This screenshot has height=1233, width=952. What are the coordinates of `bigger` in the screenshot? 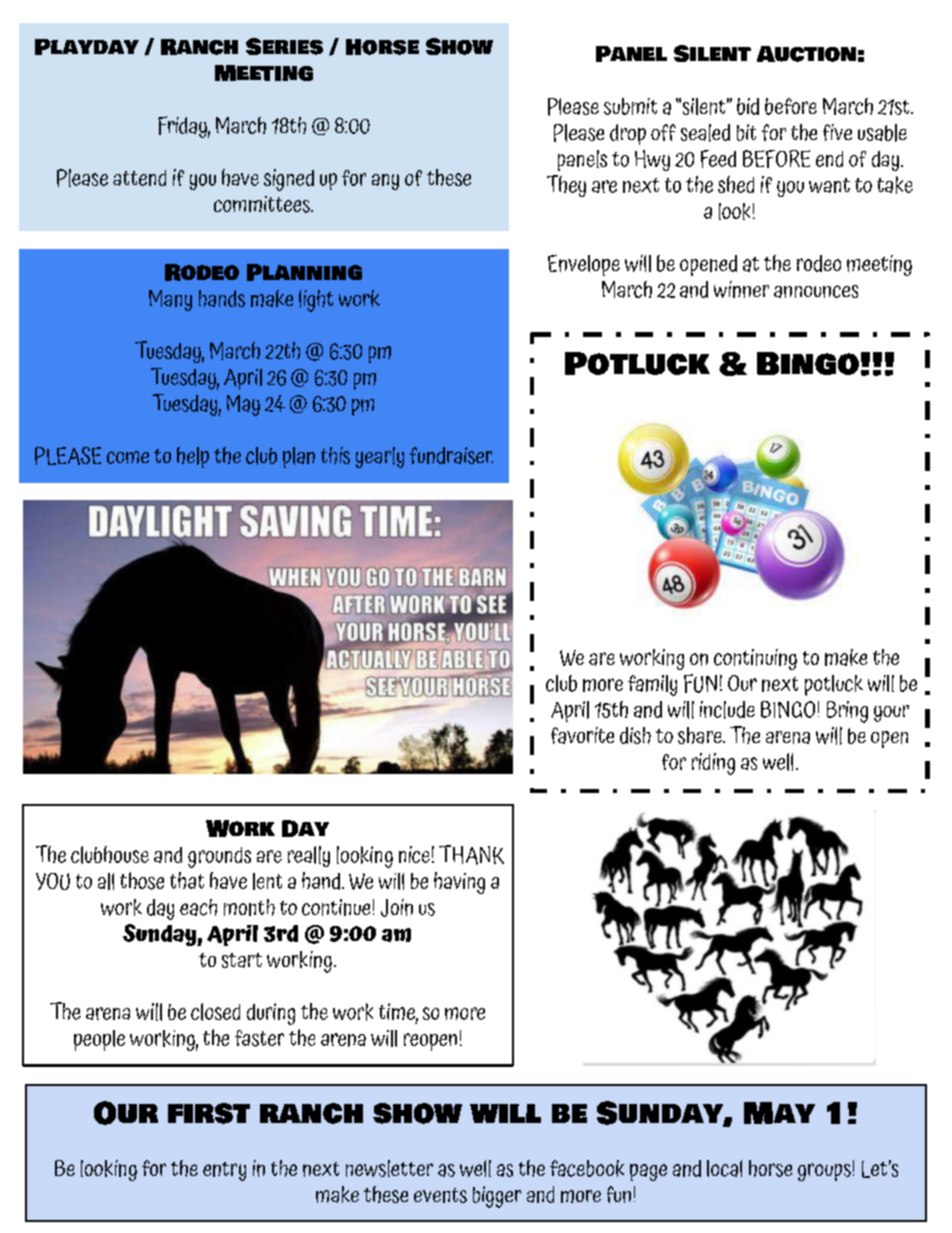 It's located at (497, 1197).
